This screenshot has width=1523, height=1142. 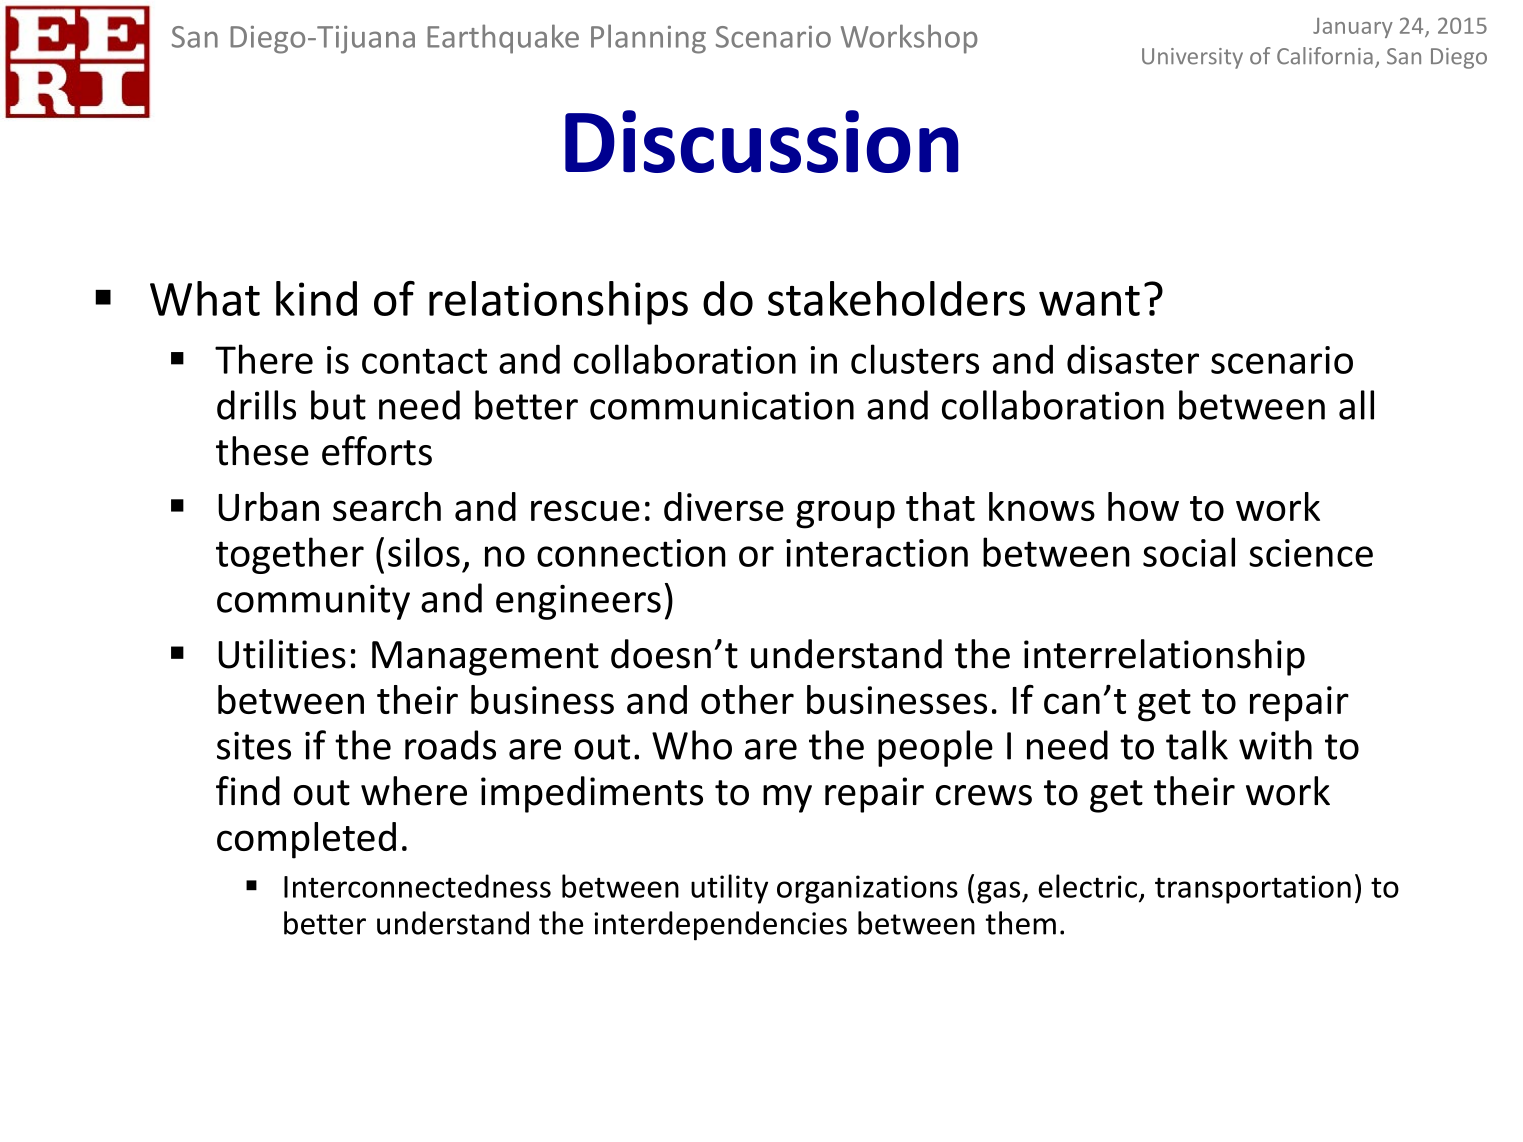 What do you see at coordinates (377, 451) in the screenshot?
I see `efforts` at bounding box center [377, 451].
